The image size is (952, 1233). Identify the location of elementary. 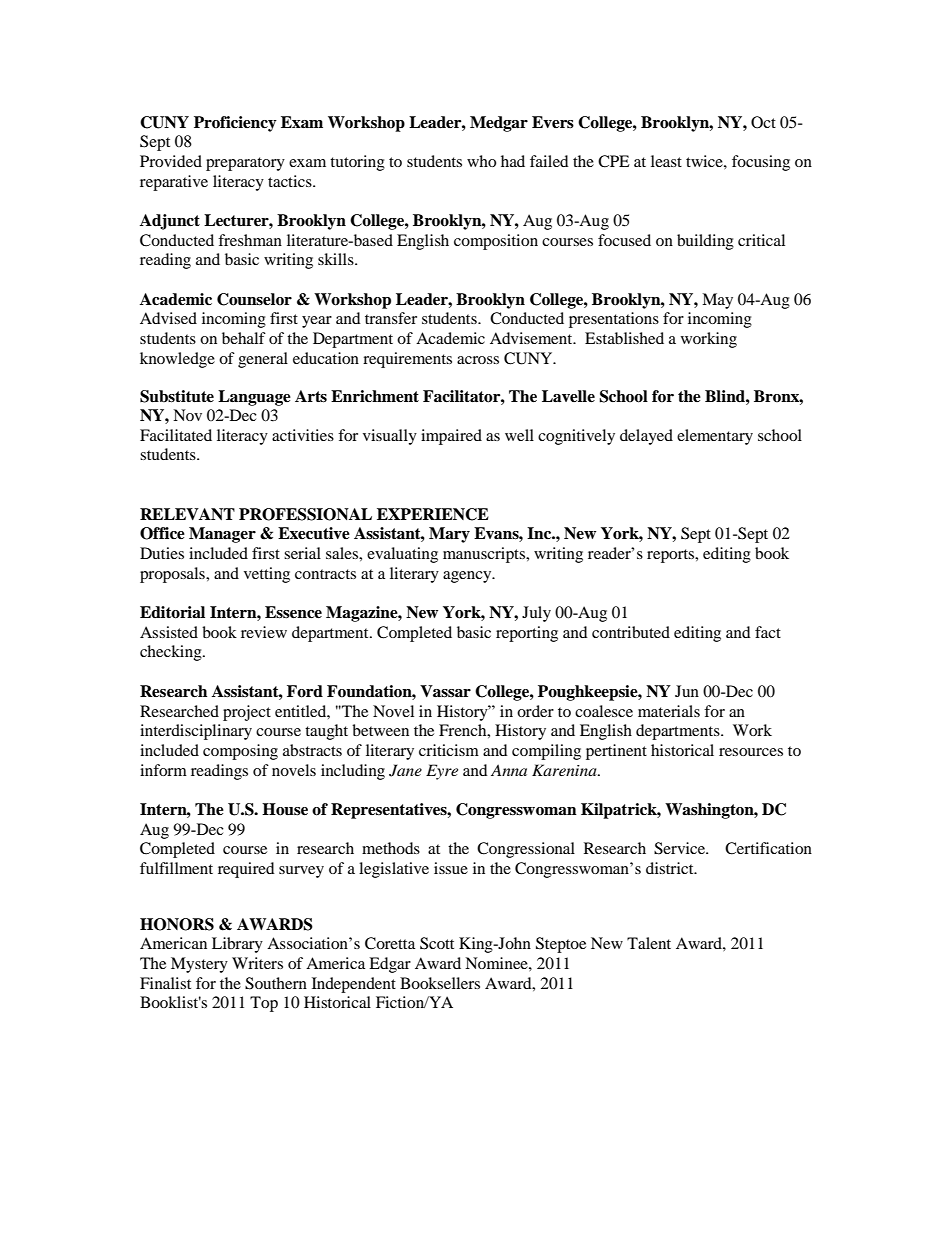
(715, 437).
